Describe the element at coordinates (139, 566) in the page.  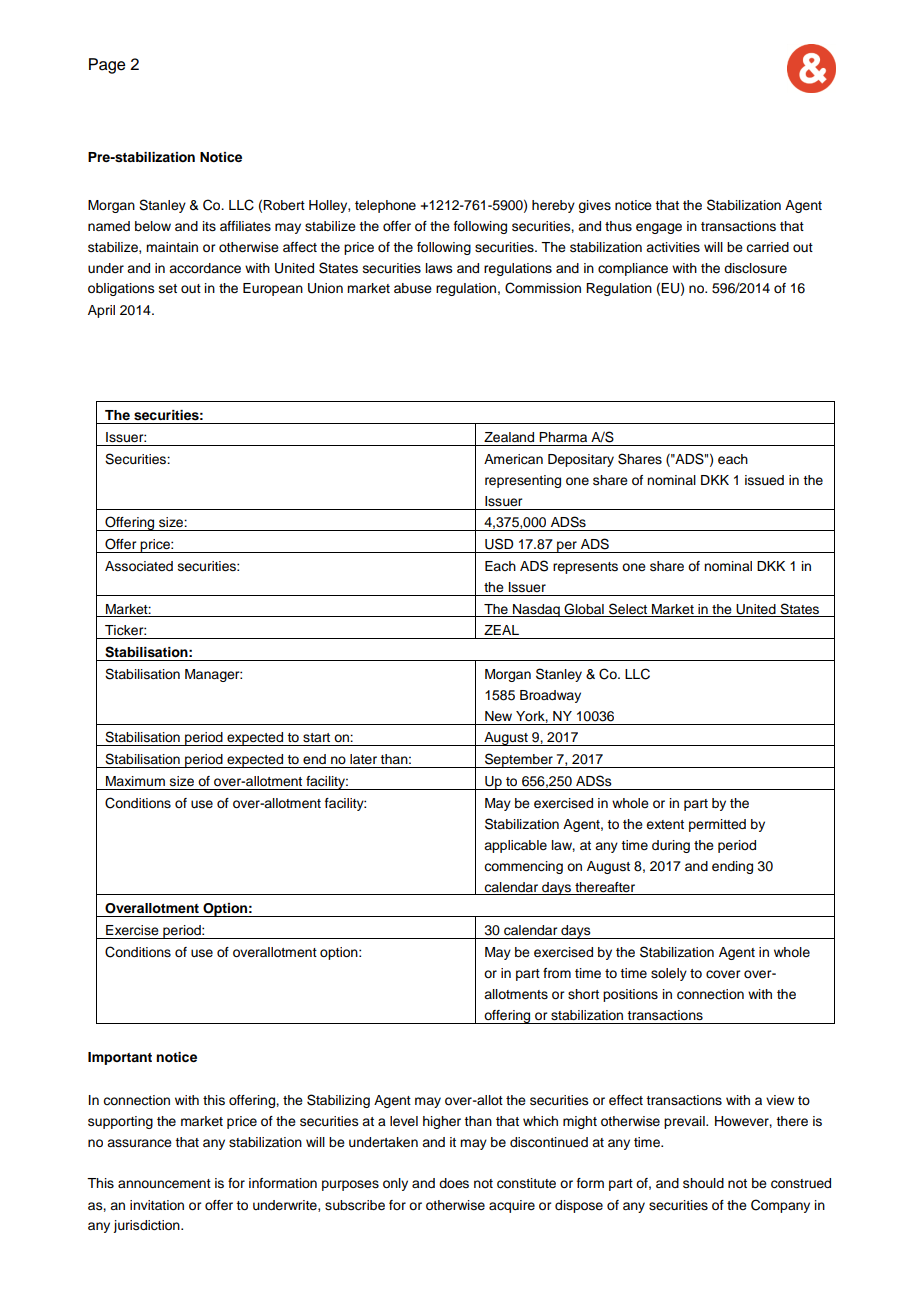
I see `Associated` at that location.
